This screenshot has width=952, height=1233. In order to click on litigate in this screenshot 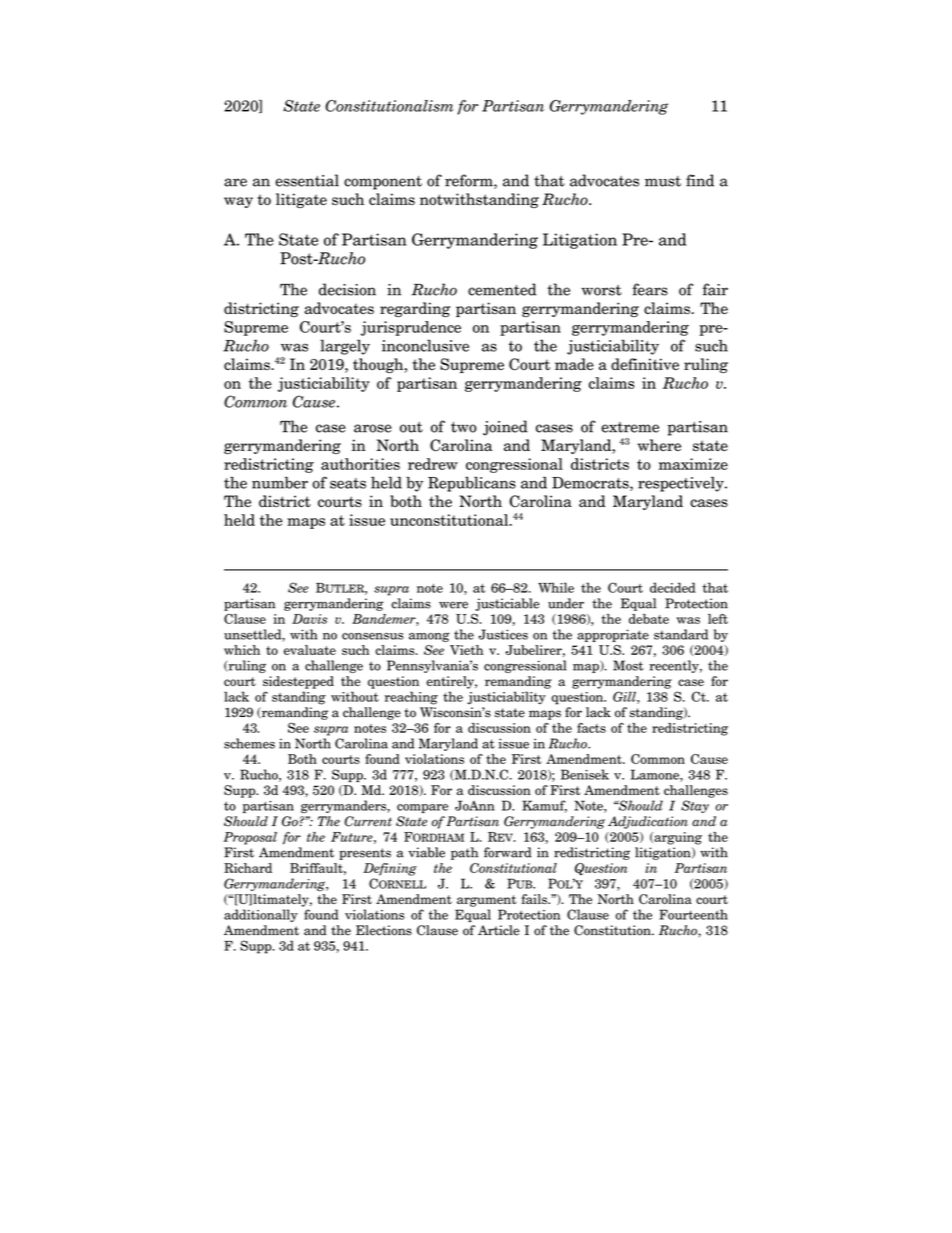, I will do `click(301, 200)`.
